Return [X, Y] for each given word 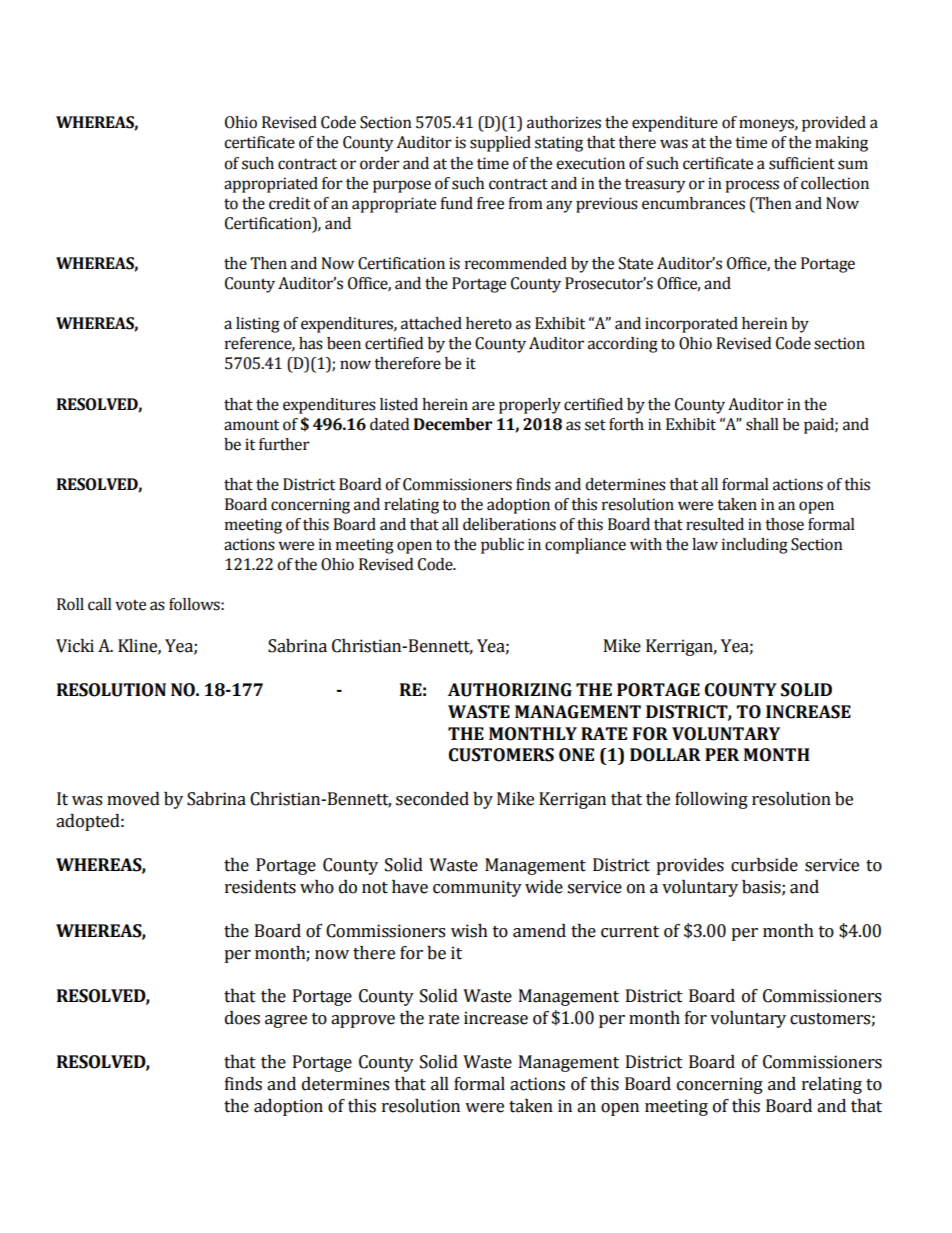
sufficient [802, 163]
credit [290, 203]
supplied [500, 144]
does [242, 1018]
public [502, 546]
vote [130, 605]
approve [363, 1021]
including [755, 546]
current [630, 932]
